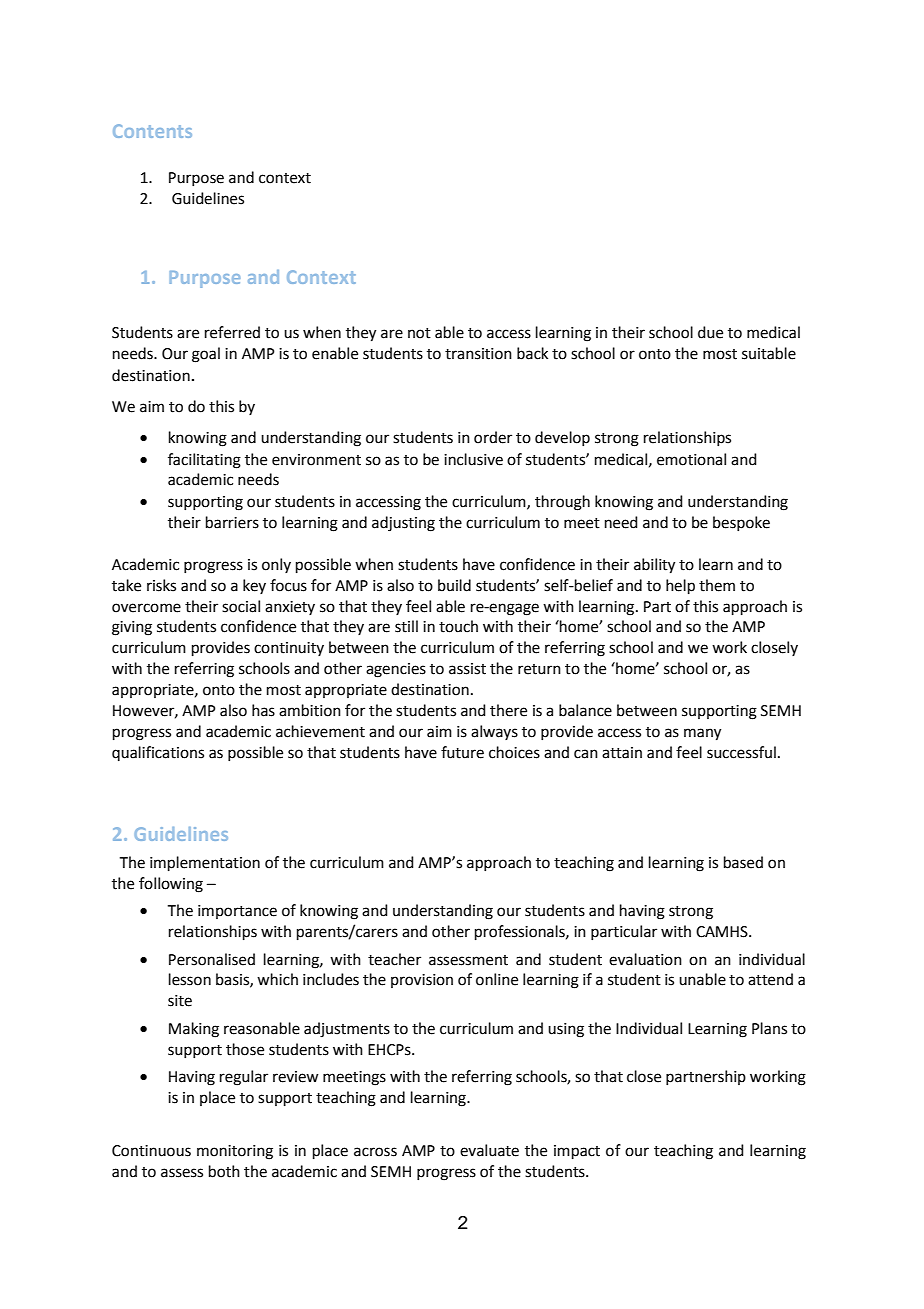 The height and width of the document is (1309, 924). I want to click on Contents, so click(152, 131).
